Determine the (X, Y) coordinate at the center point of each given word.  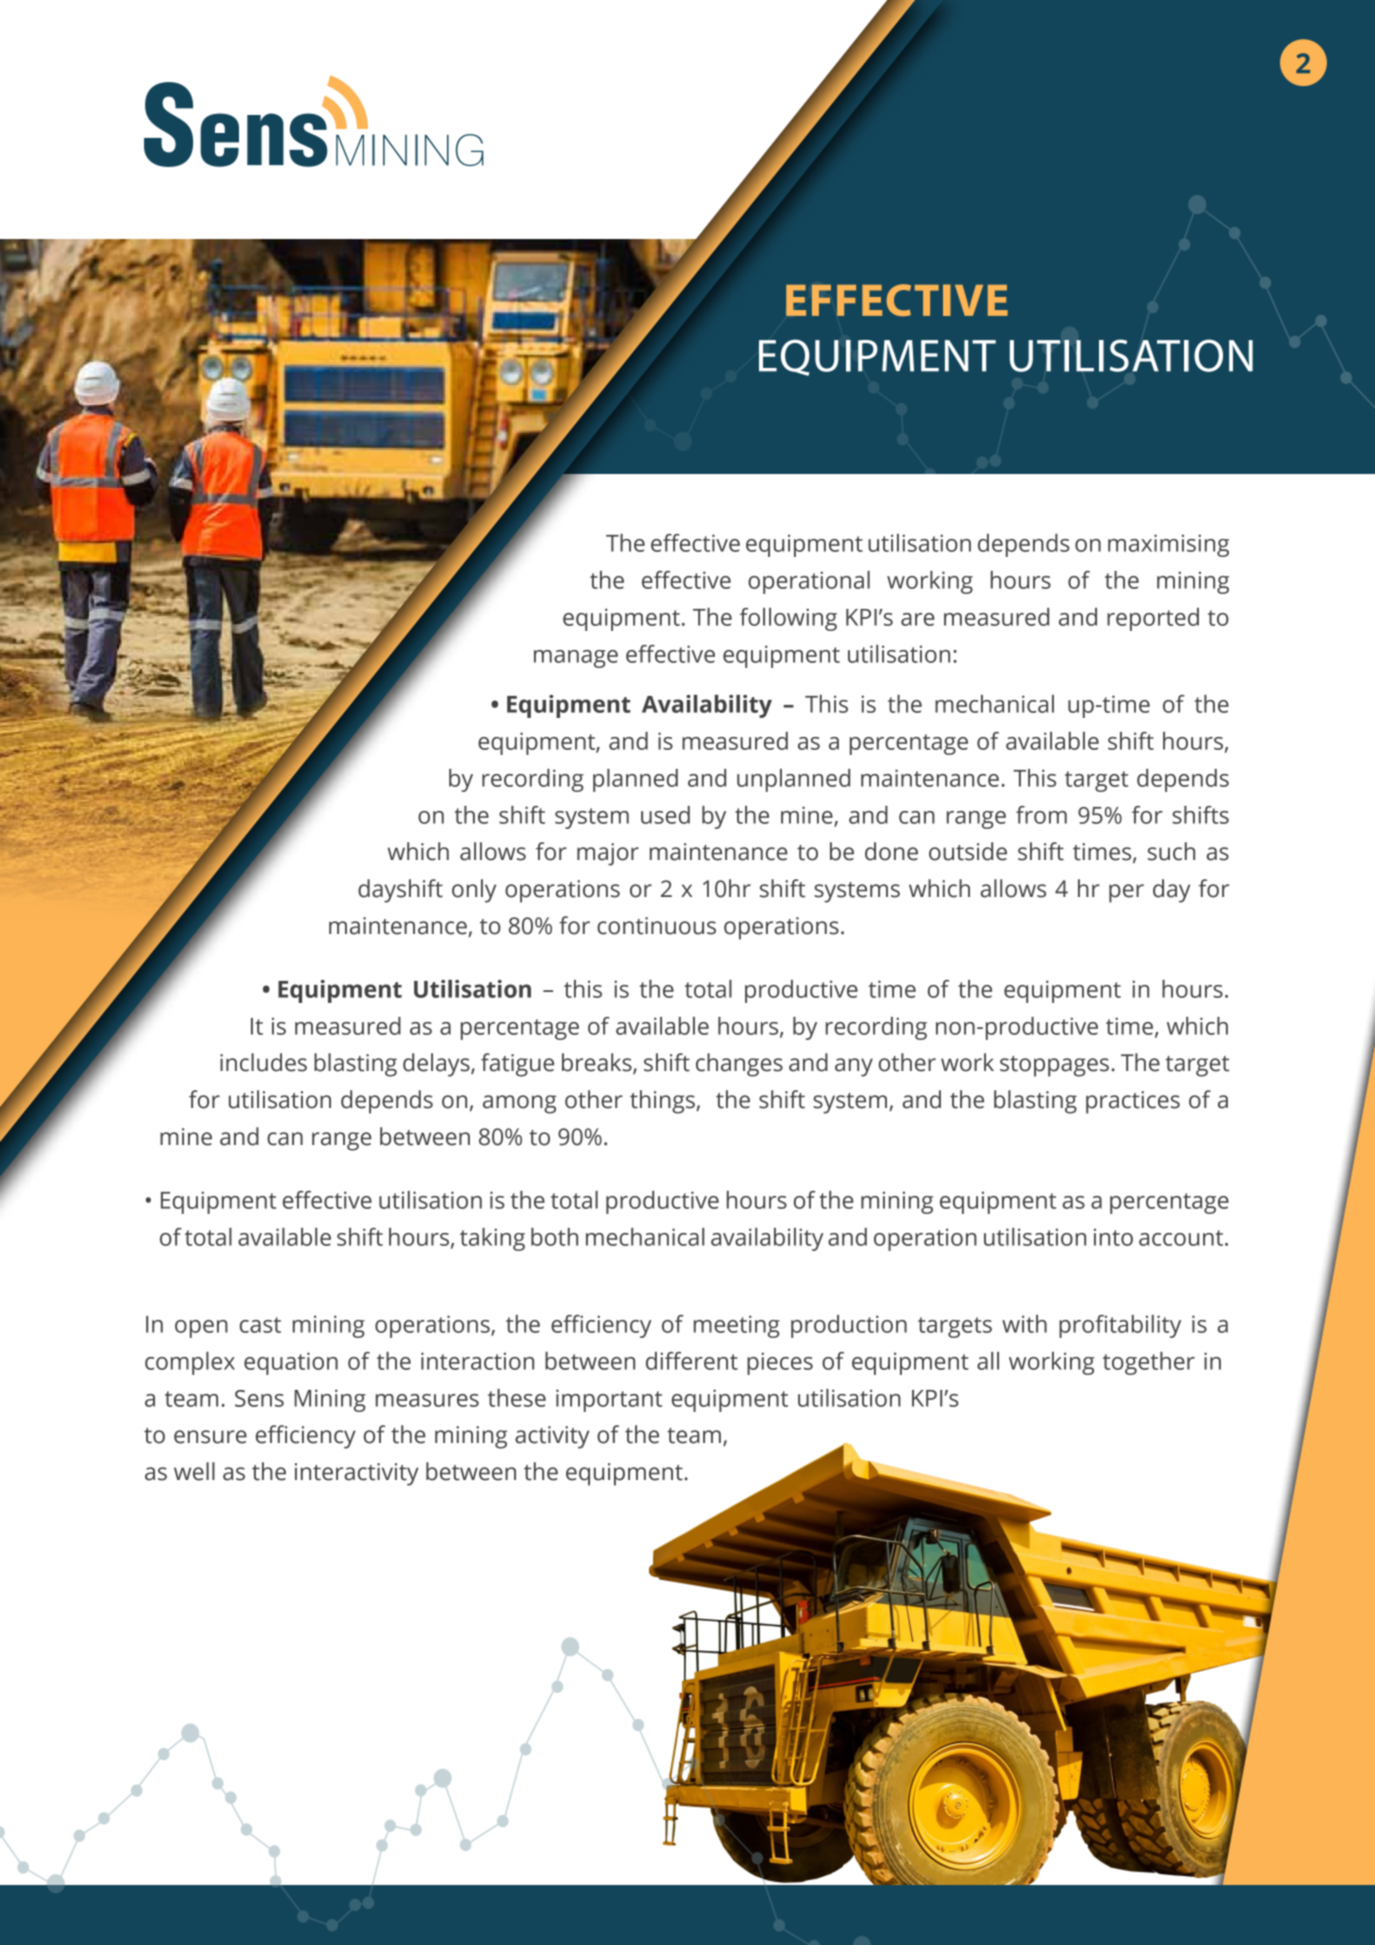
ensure (210, 1437)
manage (576, 659)
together (1149, 1363)
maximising (1168, 545)
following (788, 619)
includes (263, 1062)
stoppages (1054, 1066)
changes (739, 1065)
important (609, 1400)
